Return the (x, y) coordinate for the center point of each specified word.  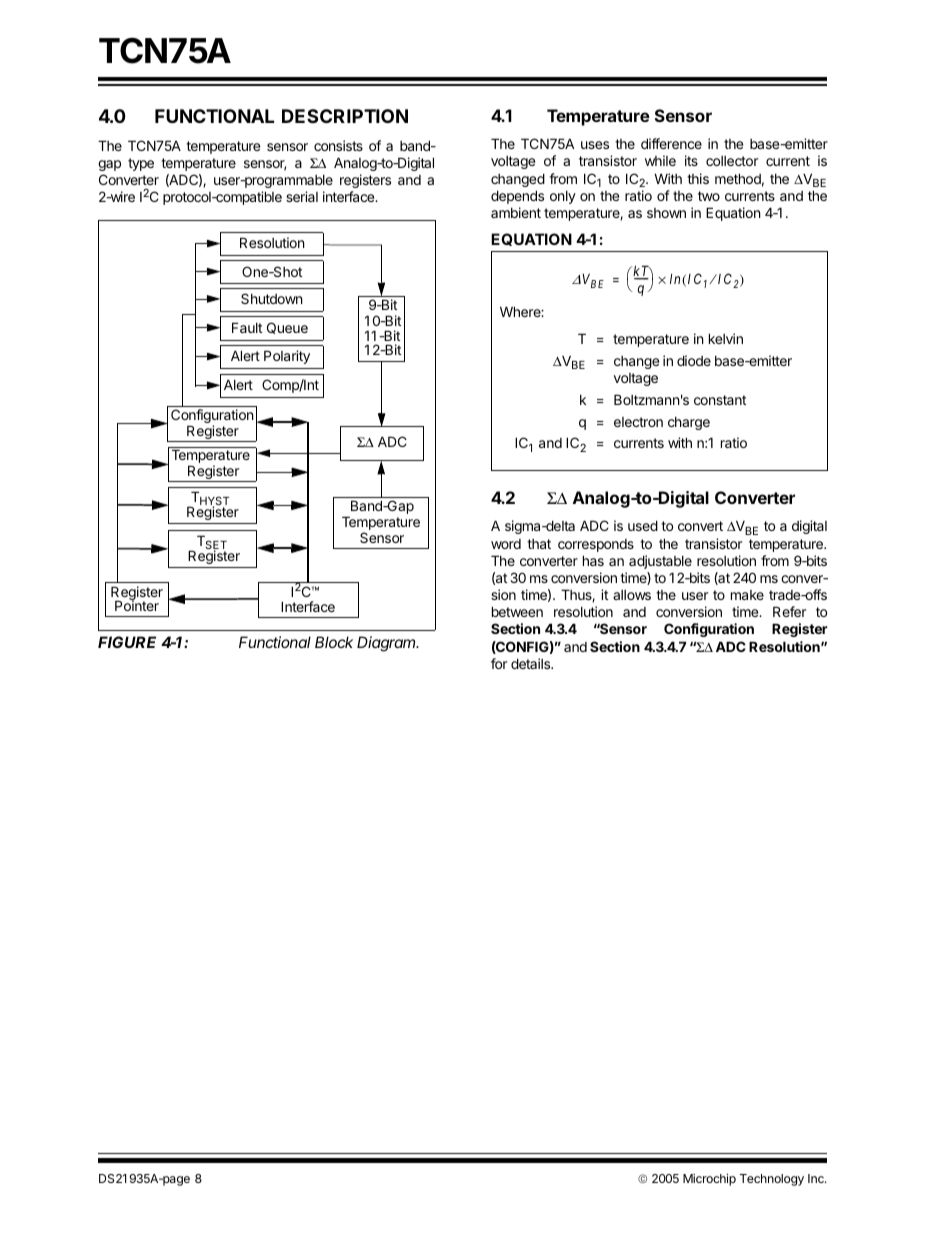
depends (517, 197)
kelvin (726, 338)
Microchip (709, 1180)
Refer (789, 611)
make (747, 595)
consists (338, 145)
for (499, 663)
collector (732, 161)
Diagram (387, 644)
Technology (772, 1180)
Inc (817, 1178)
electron (638, 422)
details (531, 663)
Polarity (287, 357)
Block (334, 642)
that (539, 544)
